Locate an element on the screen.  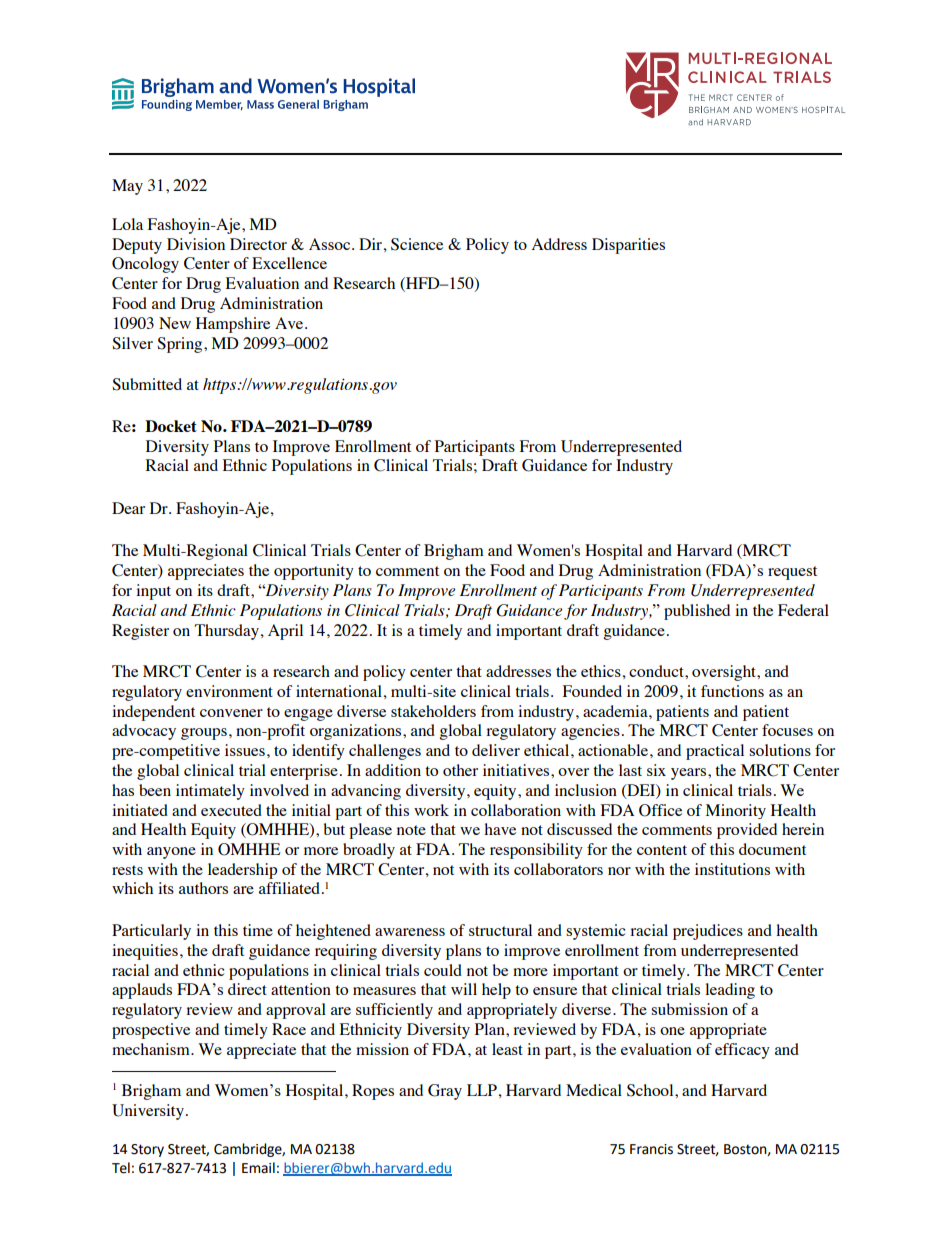
Story is located at coordinates (147, 1150).
